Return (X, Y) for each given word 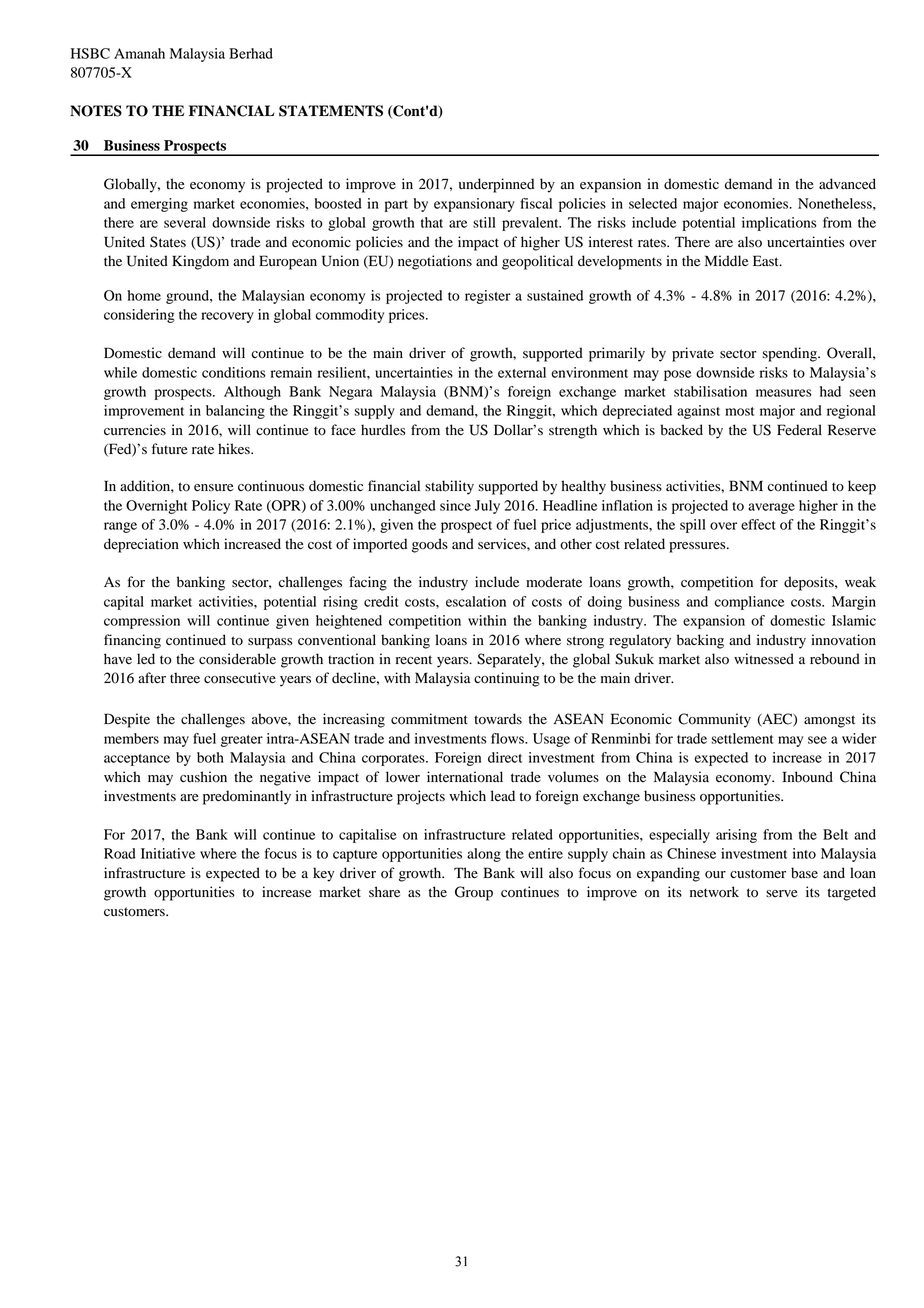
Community (714, 720)
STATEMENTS (331, 111)
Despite (127, 720)
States (168, 242)
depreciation (141, 545)
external (522, 372)
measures (783, 393)
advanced (847, 184)
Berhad (251, 53)
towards (498, 719)
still (484, 222)
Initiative (168, 853)
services (503, 543)
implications (779, 224)
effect (758, 524)
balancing (235, 412)
